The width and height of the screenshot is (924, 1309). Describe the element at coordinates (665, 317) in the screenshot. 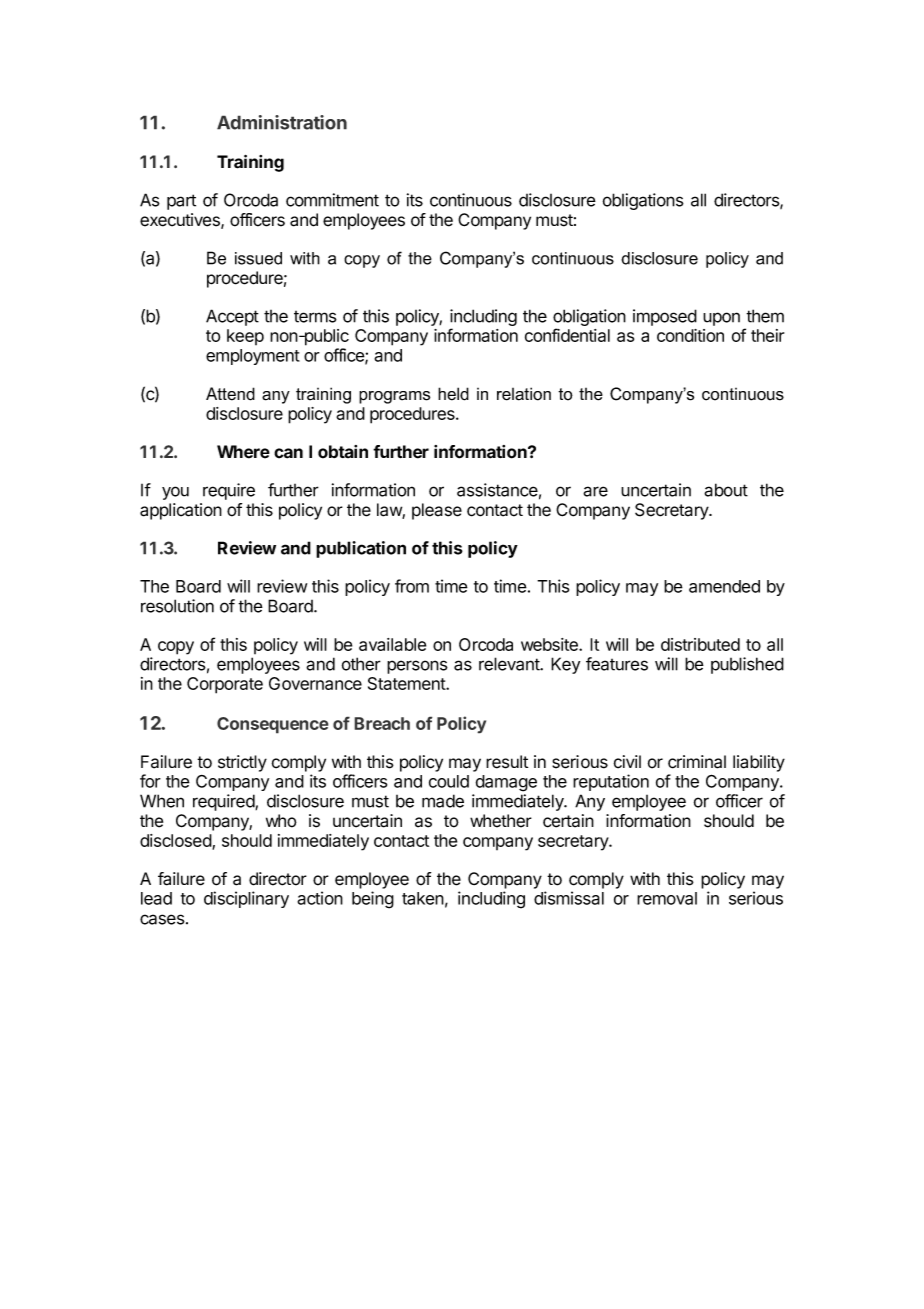

I see `imposed` at that location.
